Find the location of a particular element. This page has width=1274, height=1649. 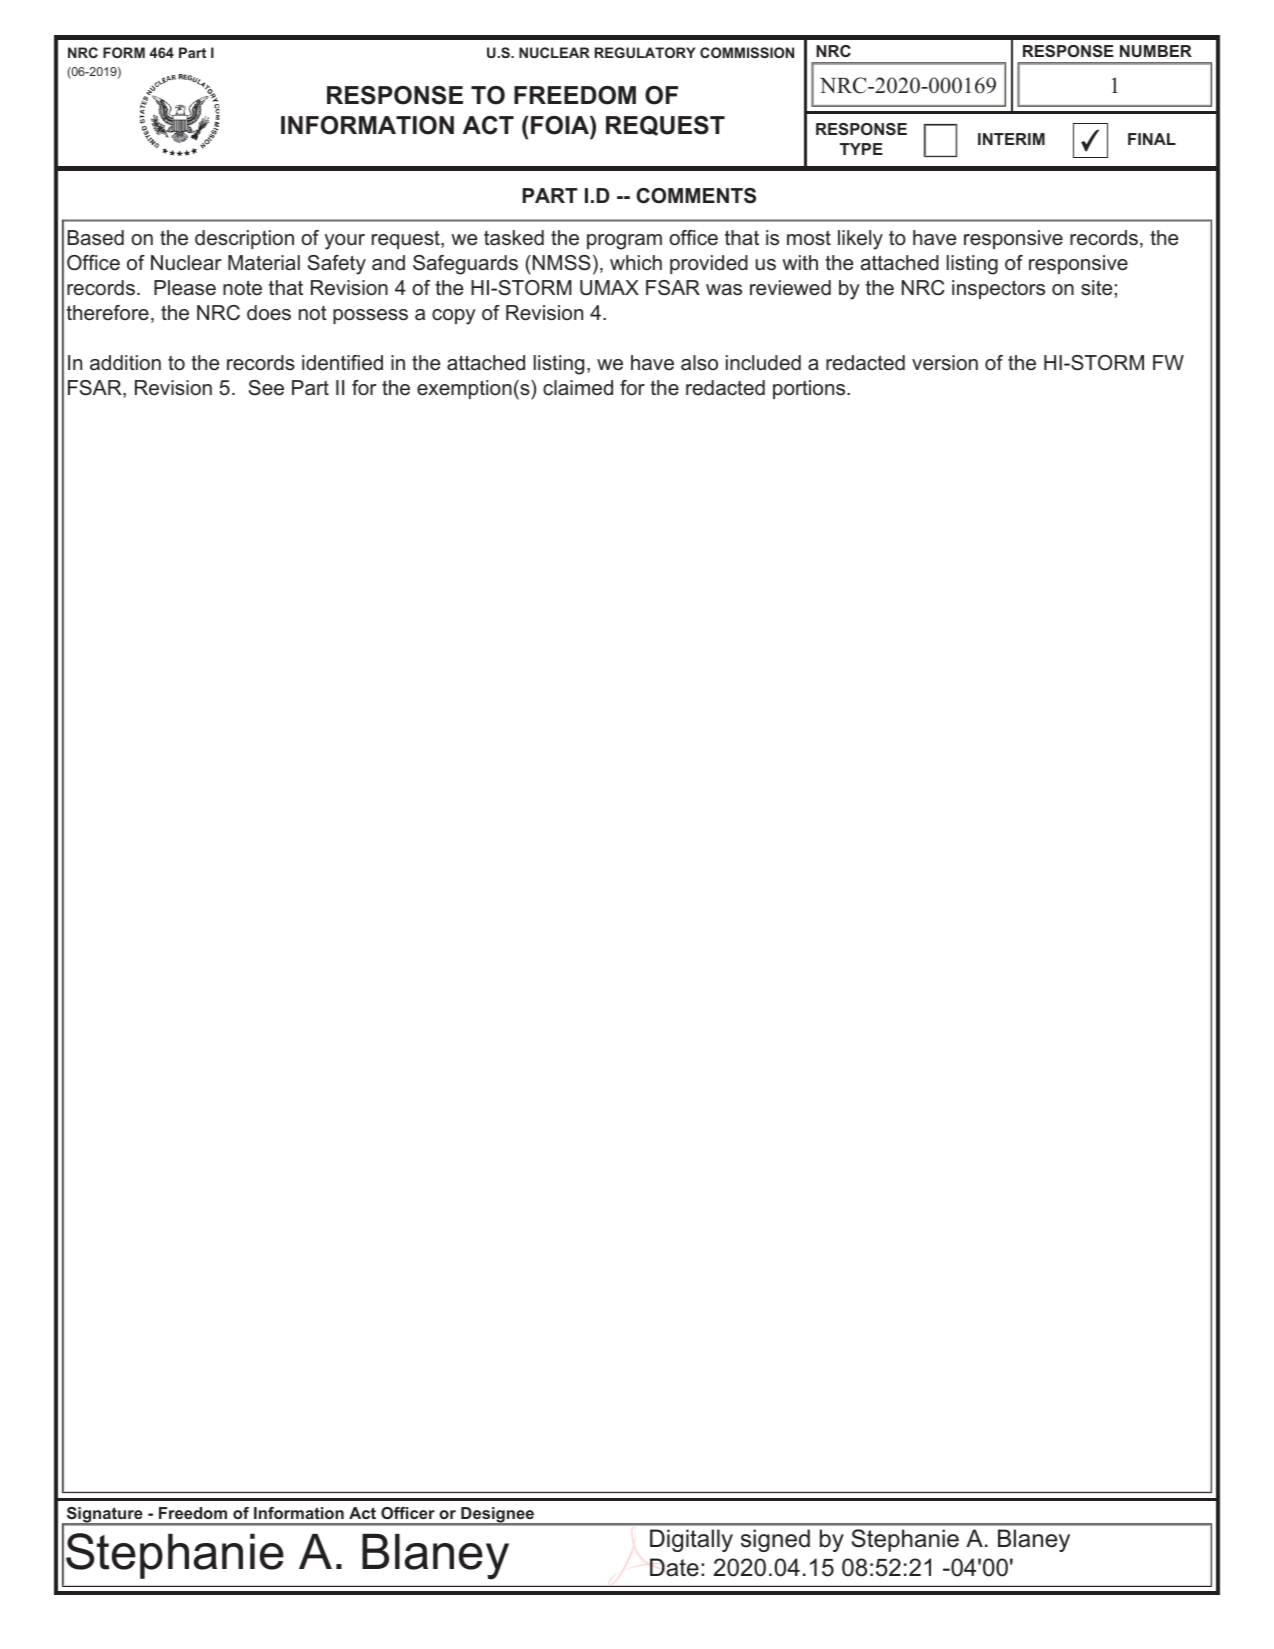

portions is located at coordinates (810, 389).
